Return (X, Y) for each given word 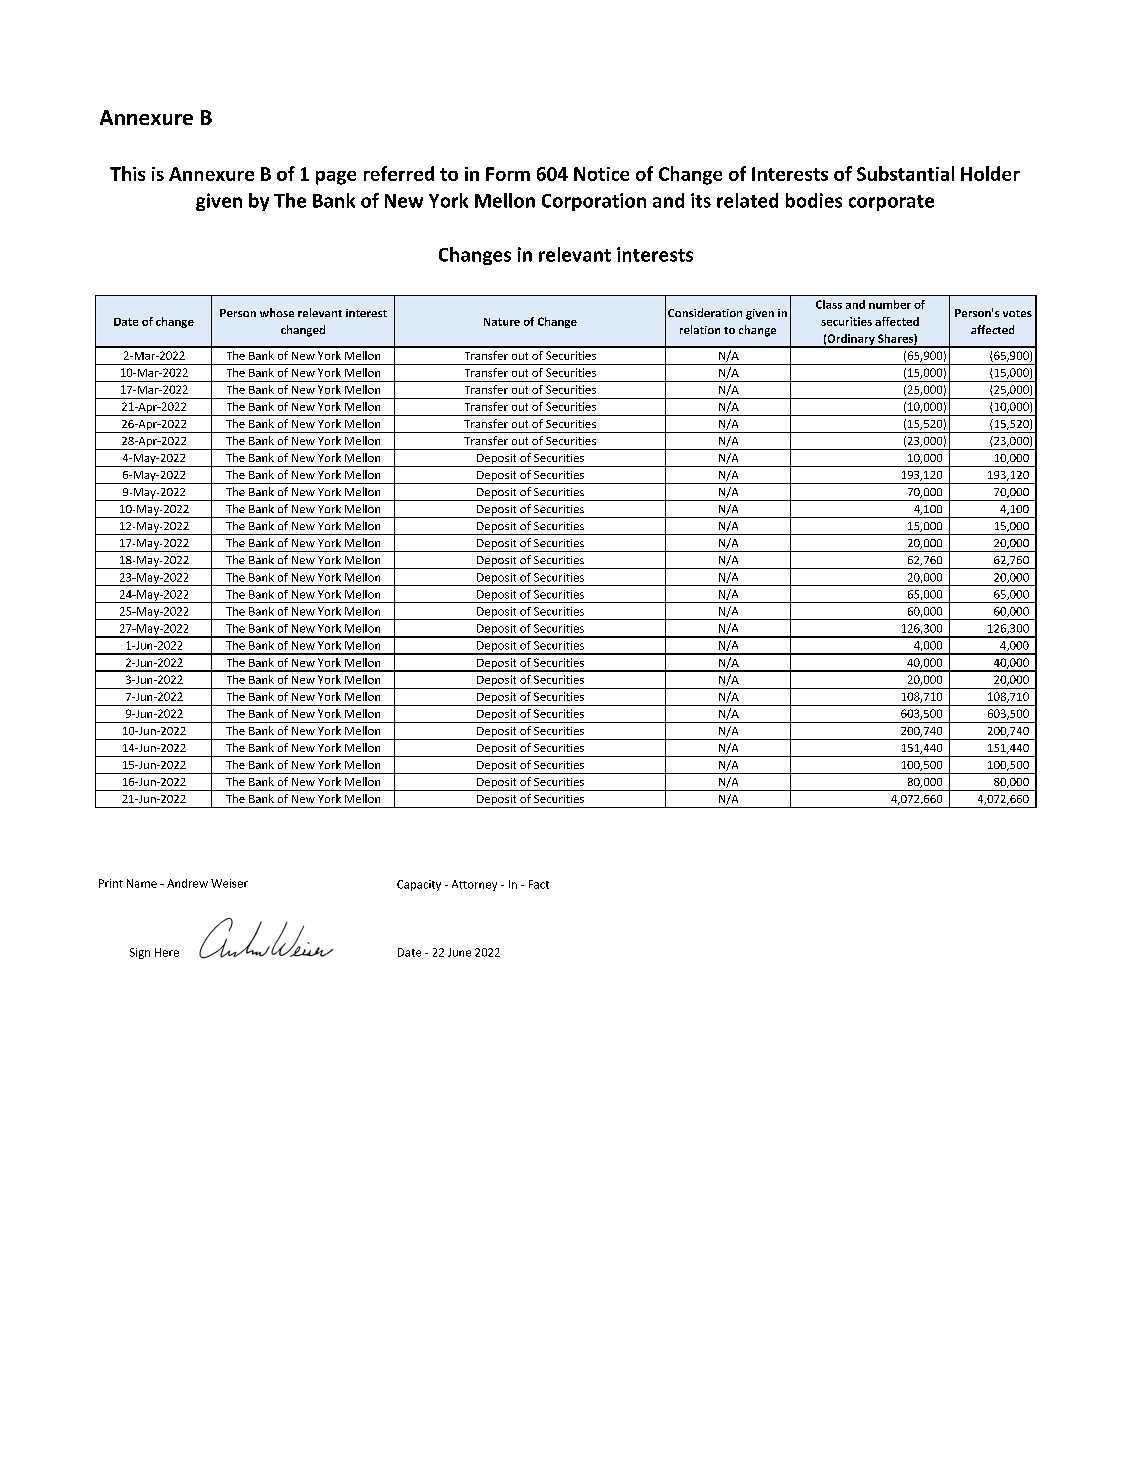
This (127, 173)
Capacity (419, 885)
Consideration (705, 312)
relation (700, 329)
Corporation (594, 202)
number (890, 304)
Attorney (474, 885)
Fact (539, 884)
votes (1017, 313)
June (459, 952)
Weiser (229, 883)
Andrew (187, 883)
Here (167, 952)
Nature (502, 322)
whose (277, 312)
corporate (891, 203)
